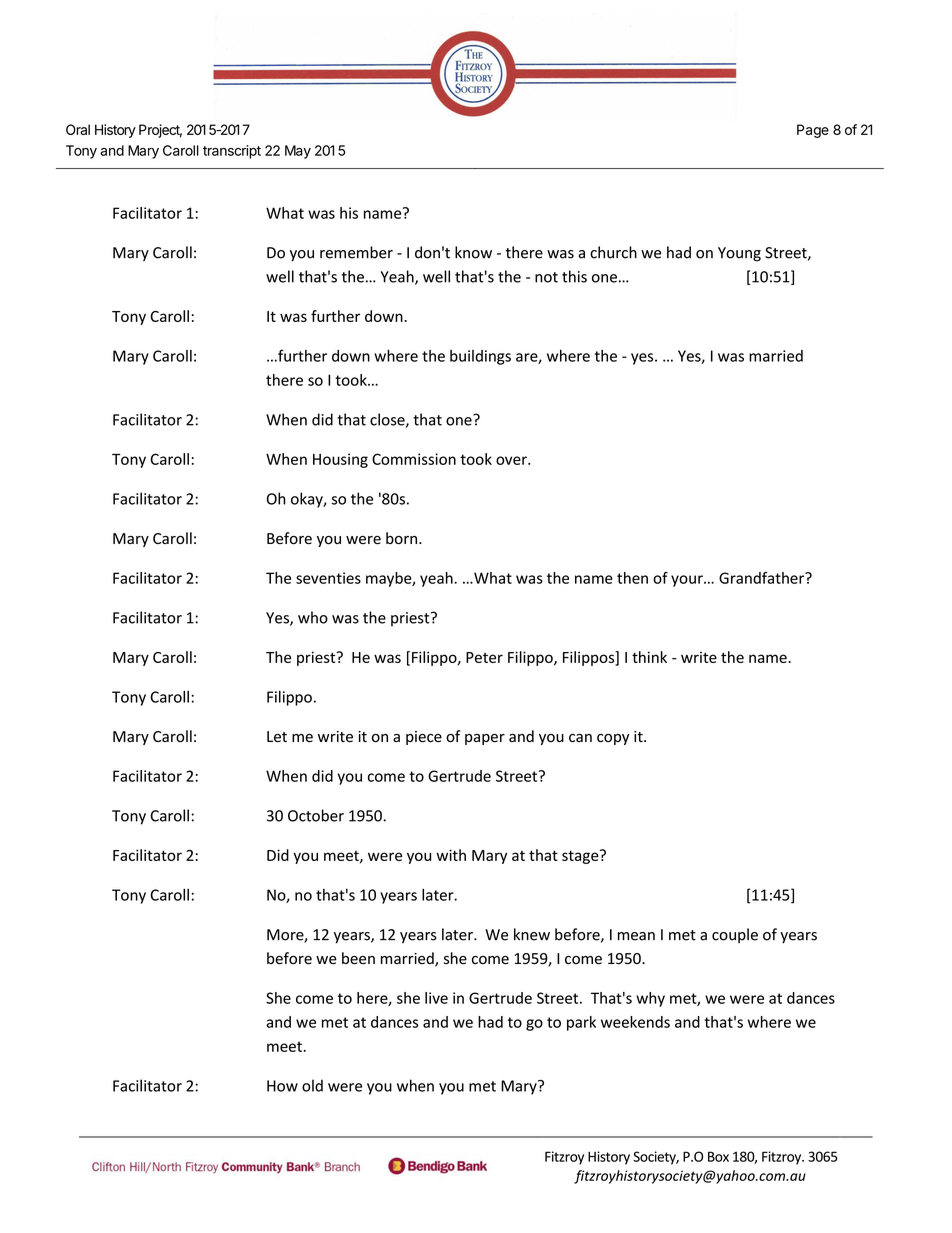 This screenshot has height=1233, width=952. What do you see at coordinates (312, 1085) in the screenshot?
I see `old` at bounding box center [312, 1085].
